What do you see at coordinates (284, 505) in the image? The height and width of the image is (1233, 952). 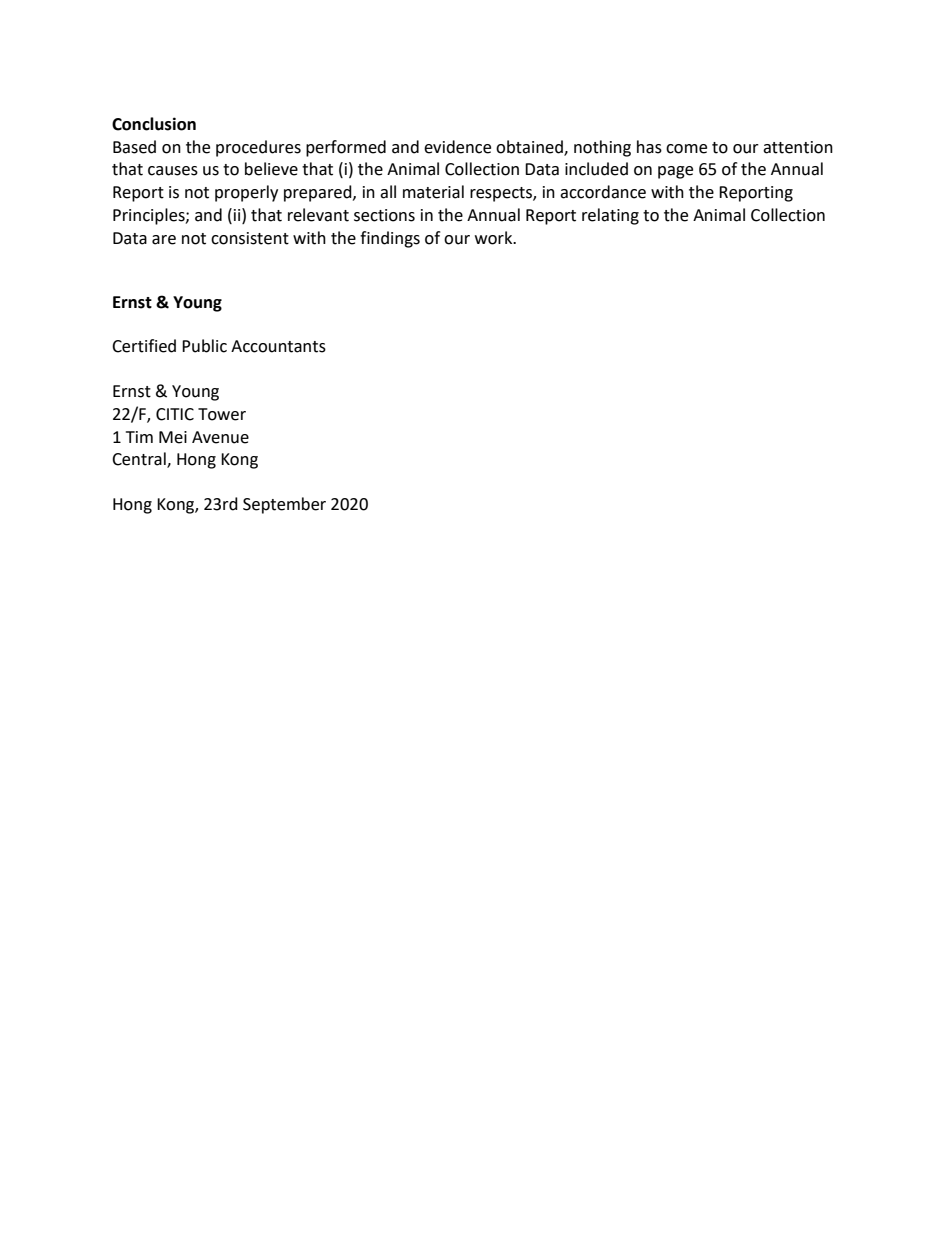 I see `September` at bounding box center [284, 505].
